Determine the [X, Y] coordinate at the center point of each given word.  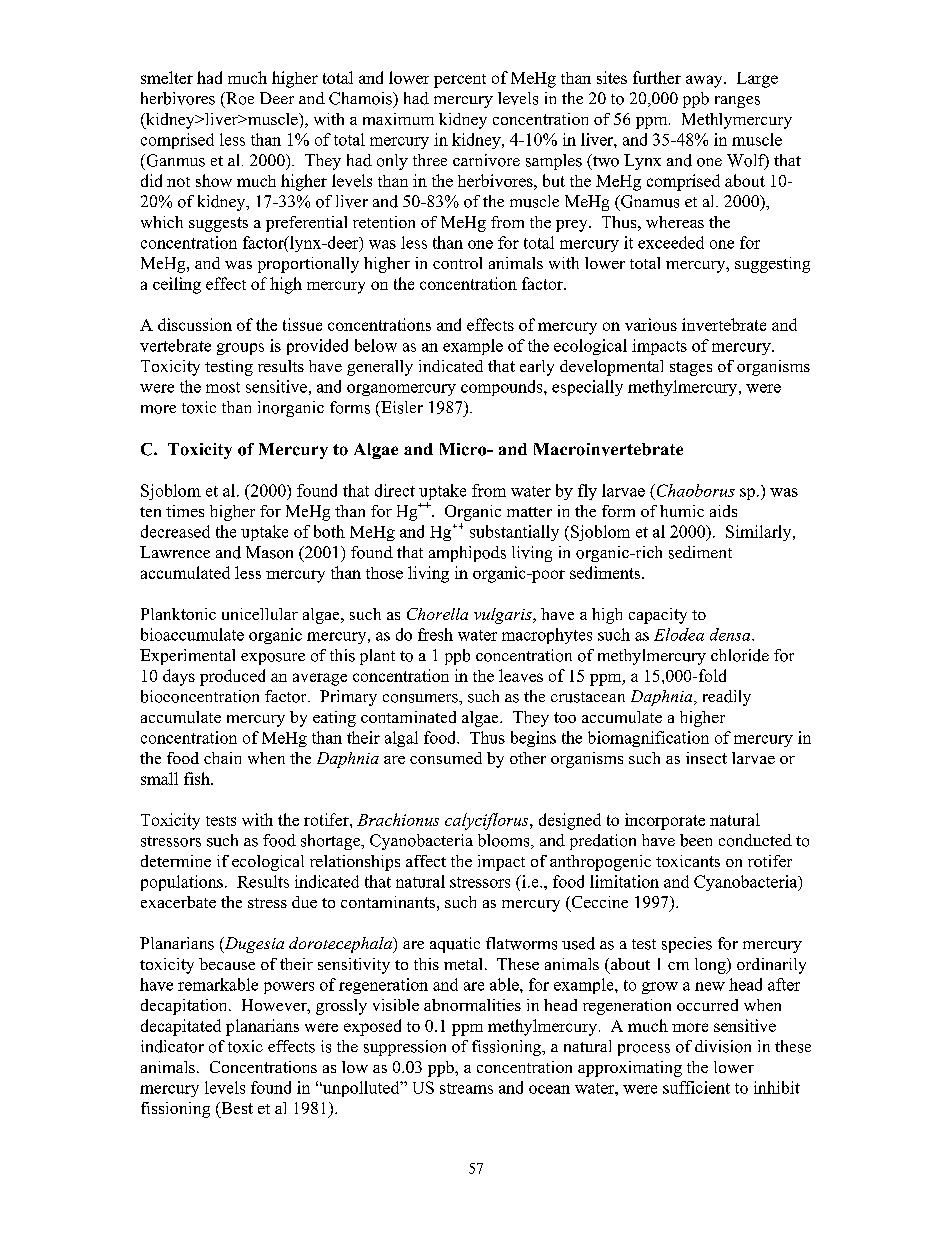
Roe [239, 98]
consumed [446, 758]
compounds [503, 388]
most [223, 387]
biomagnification [648, 739]
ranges [737, 102]
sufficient [696, 1087]
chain [222, 758]
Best [236, 1108]
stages [691, 369]
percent [460, 81]
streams [466, 1088]
